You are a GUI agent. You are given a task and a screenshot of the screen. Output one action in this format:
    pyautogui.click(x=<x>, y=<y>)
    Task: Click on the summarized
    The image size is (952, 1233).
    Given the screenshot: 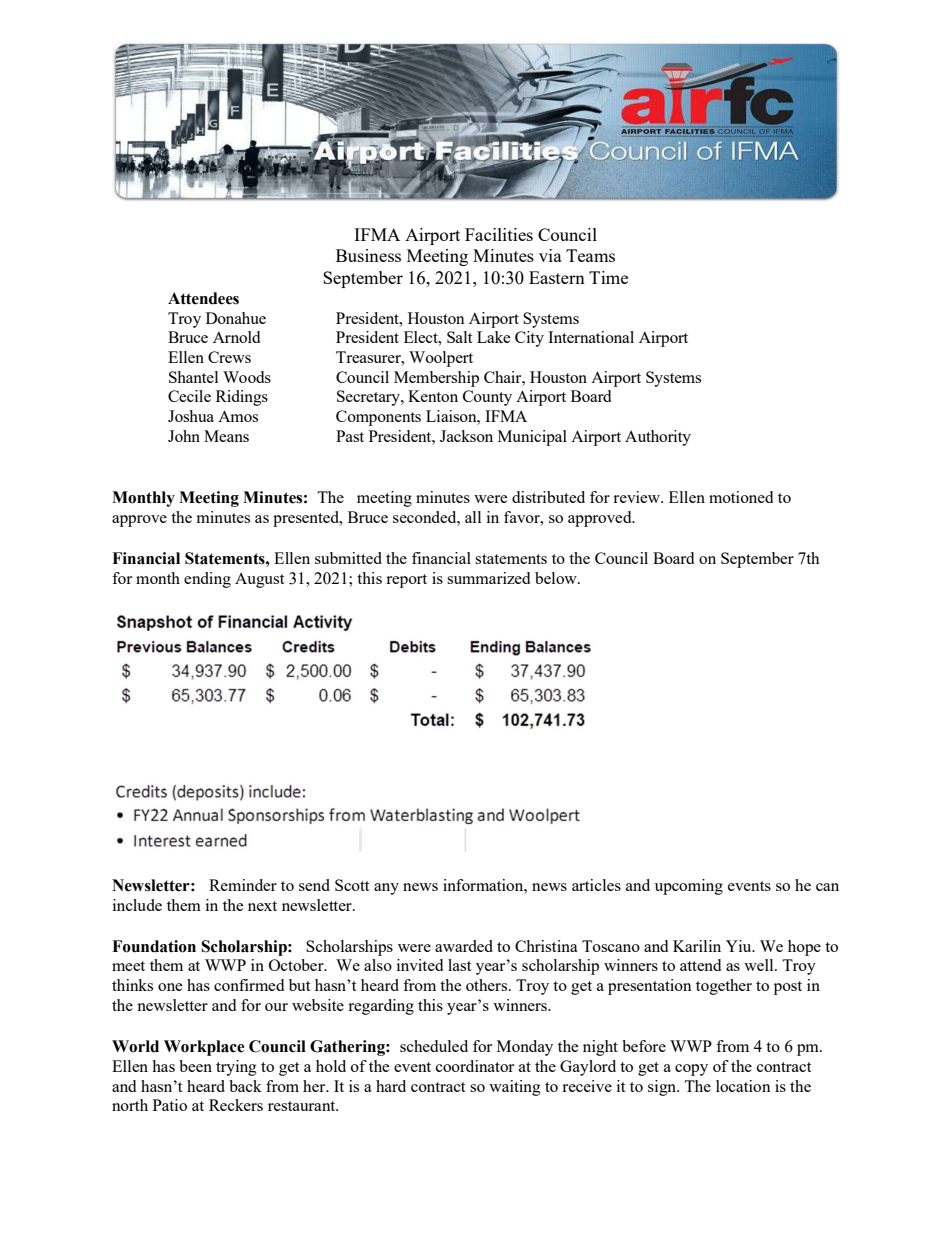 What is the action you would take?
    pyautogui.click(x=488, y=578)
